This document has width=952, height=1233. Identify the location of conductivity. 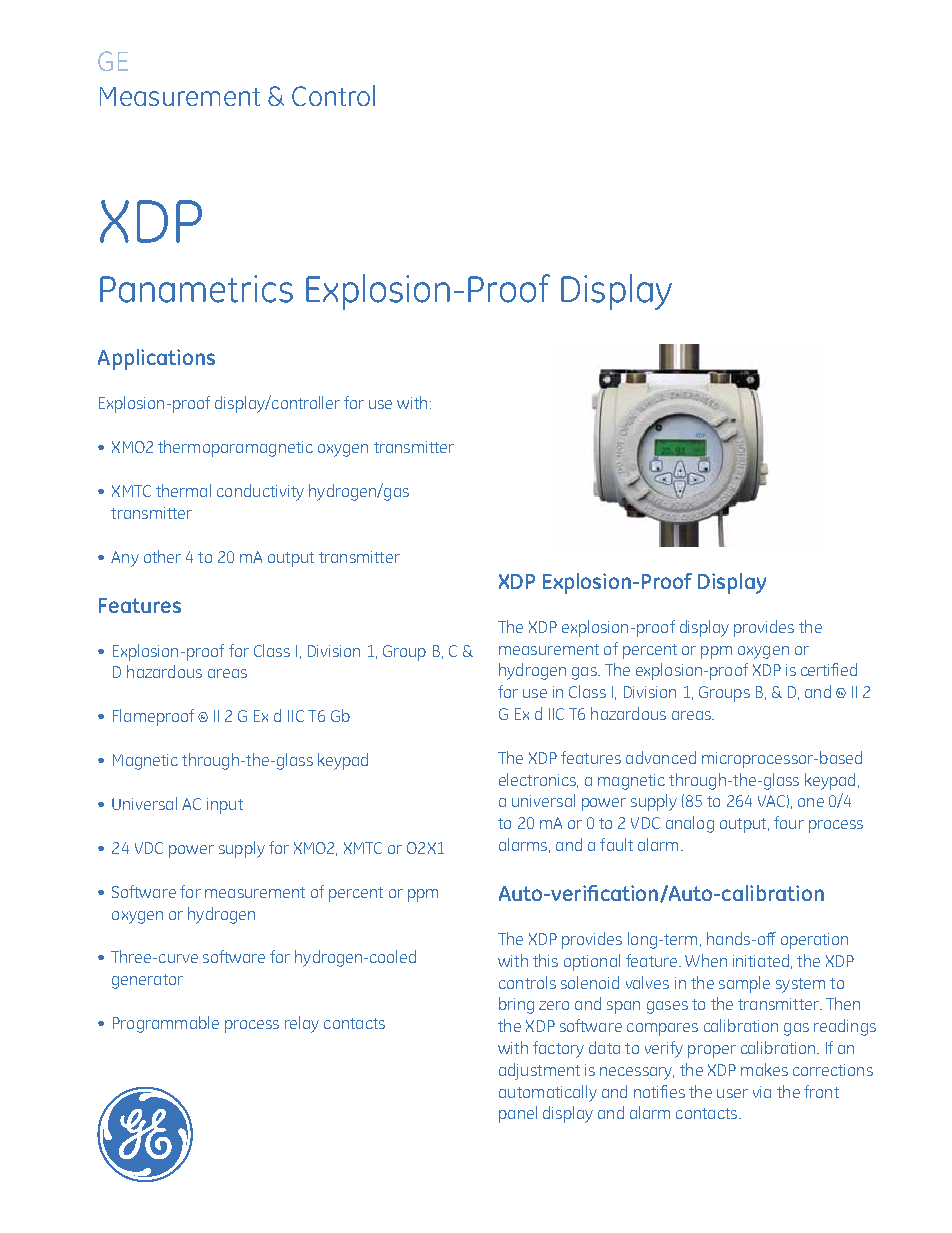
(260, 492).
